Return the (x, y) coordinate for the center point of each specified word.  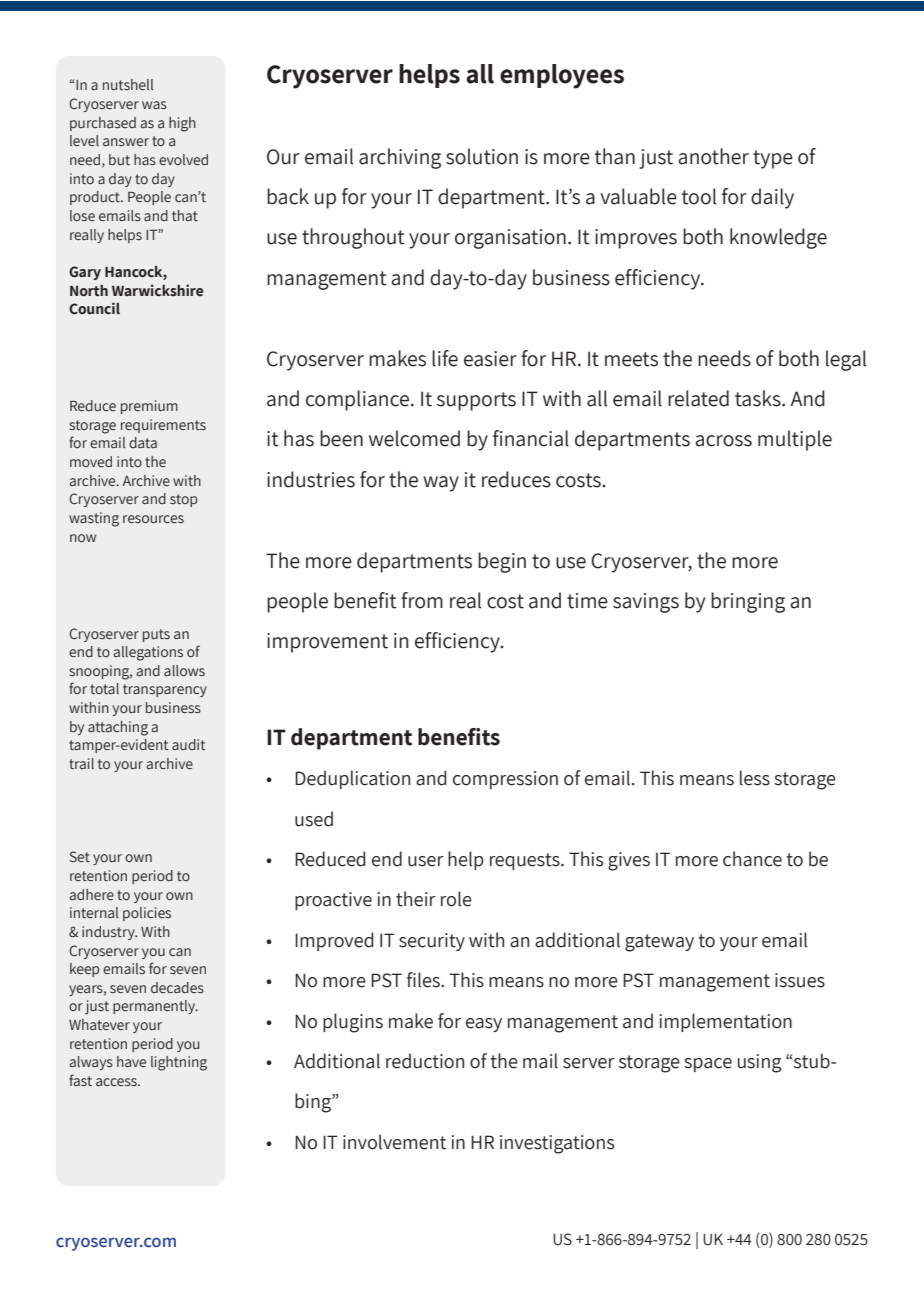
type (773, 159)
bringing (748, 602)
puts (156, 635)
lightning (179, 1063)
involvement (394, 1142)
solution (482, 156)
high (182, 124)
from (422, 600)
